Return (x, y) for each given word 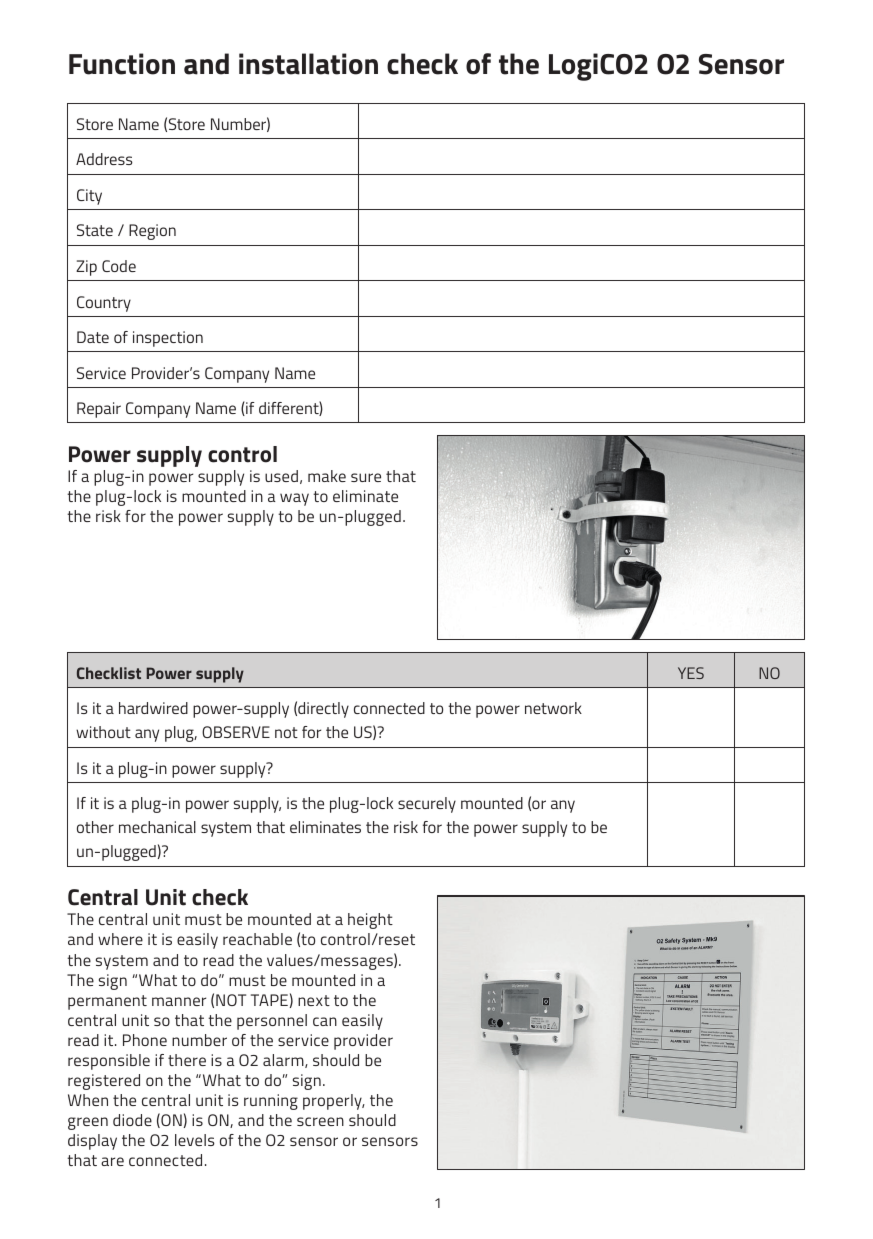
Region (152, 232)
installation (308, 64)
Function (122, 64)
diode (132, 1120)
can (325, 1021)
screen (320, 1121)
